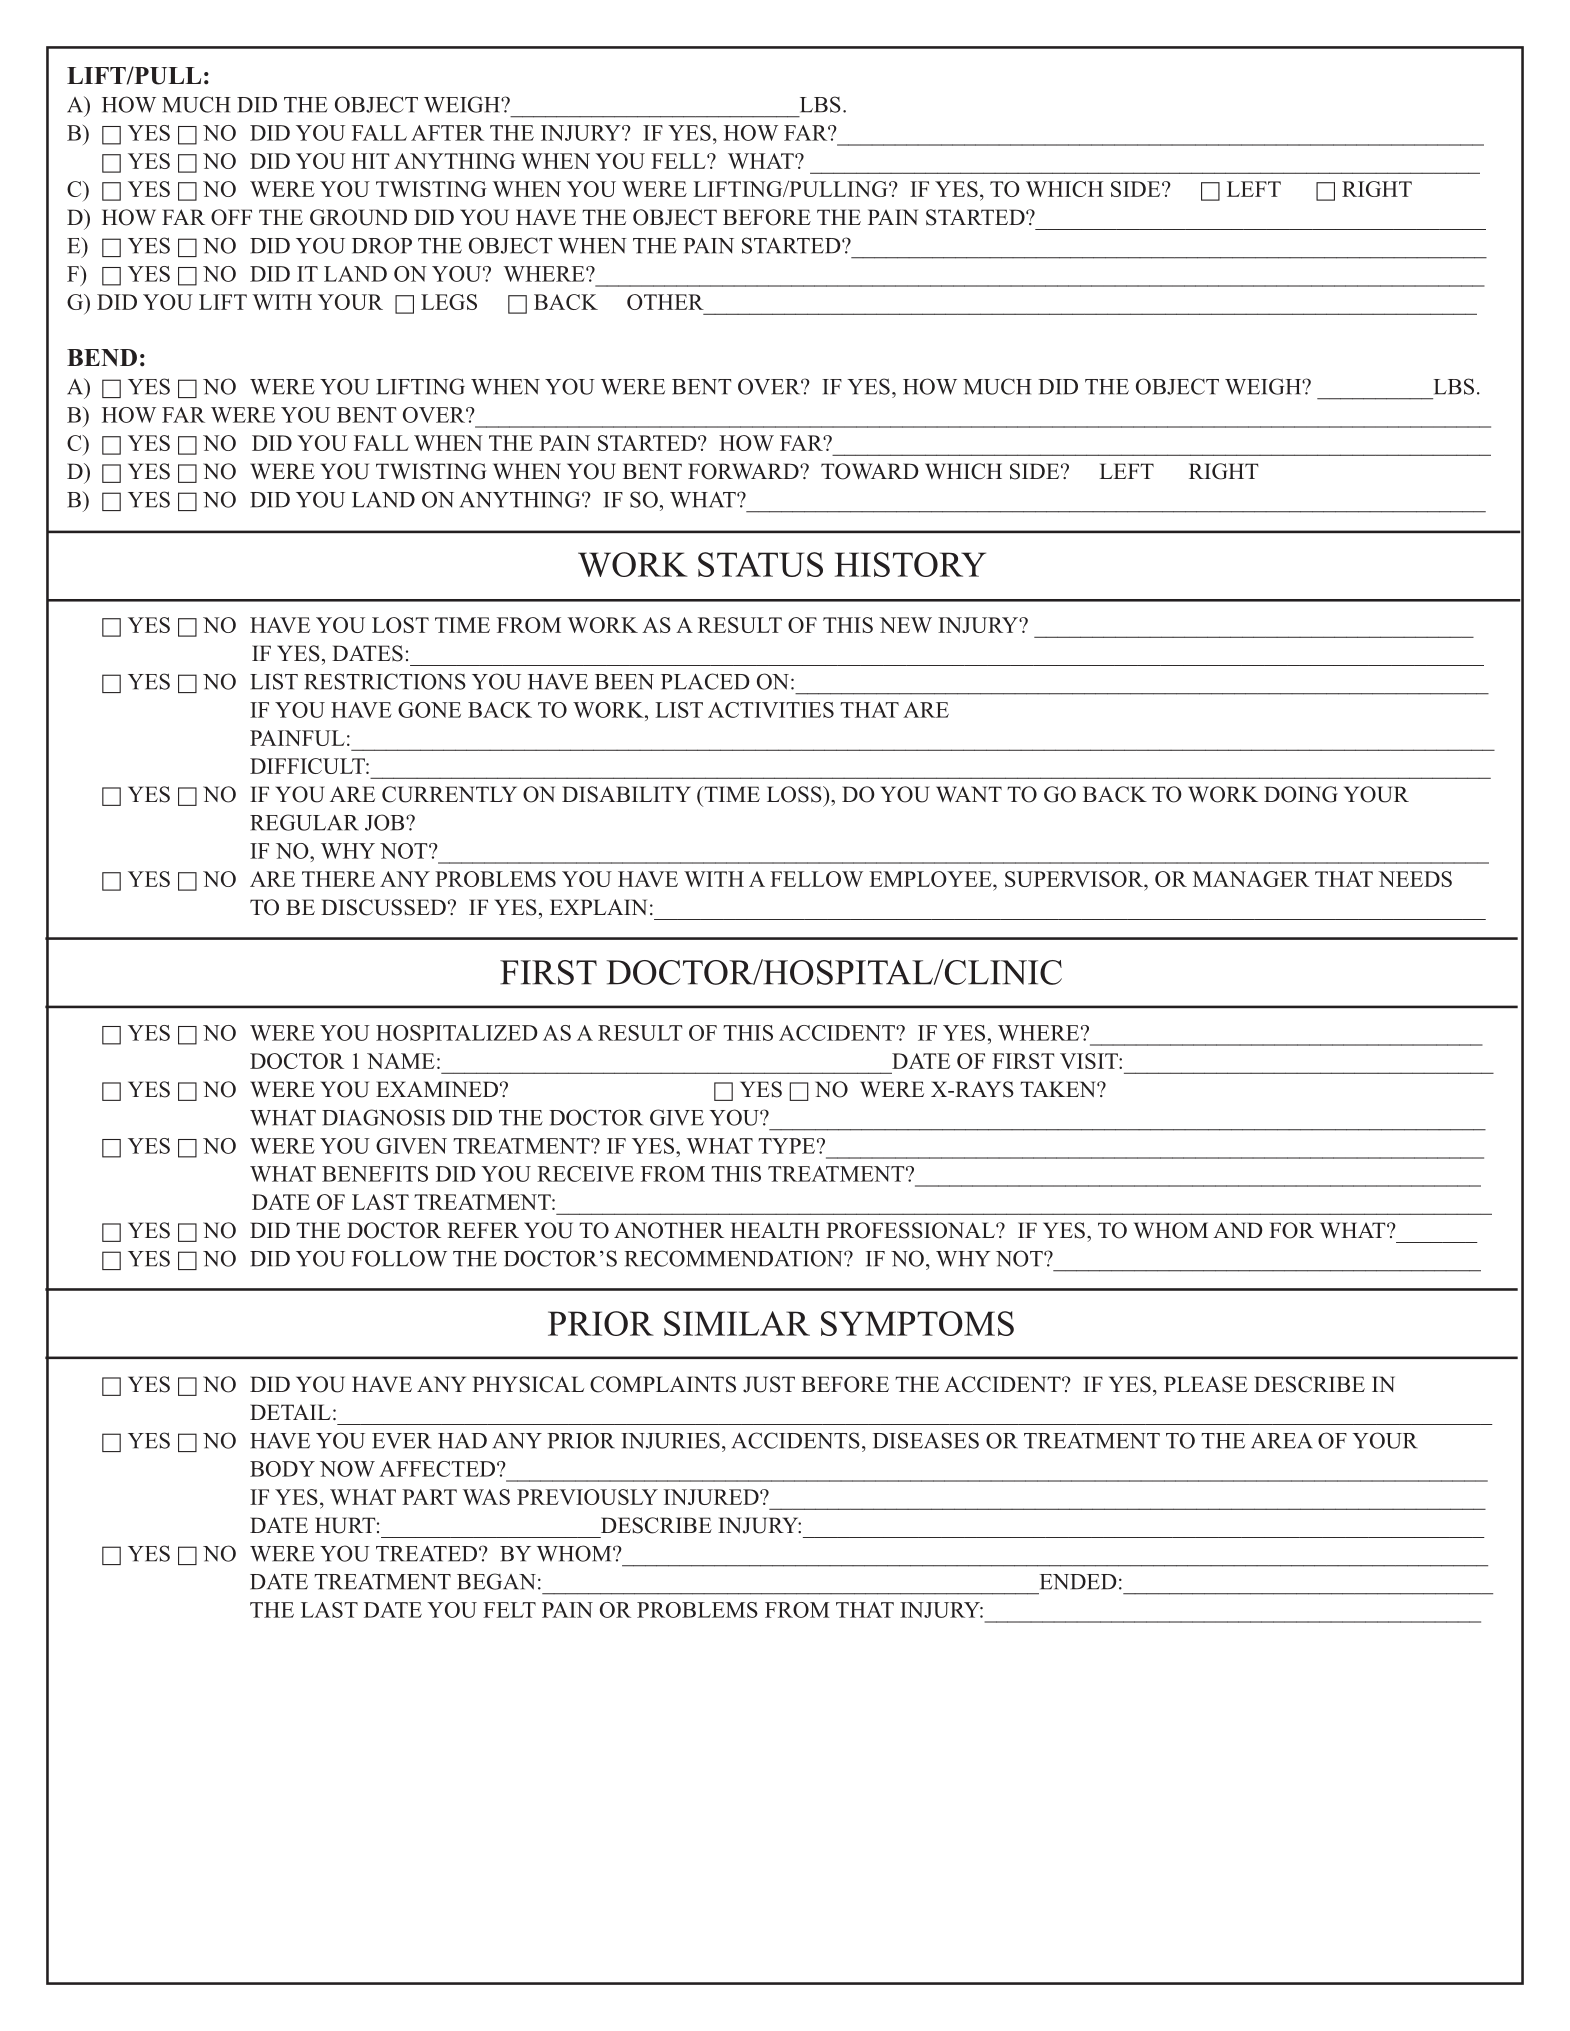 This image has width=1570, height=2031. What do you see at coordinates (585, 1174) in the image?
I see `RECEIVE` at bounding box center [585, 1174].
